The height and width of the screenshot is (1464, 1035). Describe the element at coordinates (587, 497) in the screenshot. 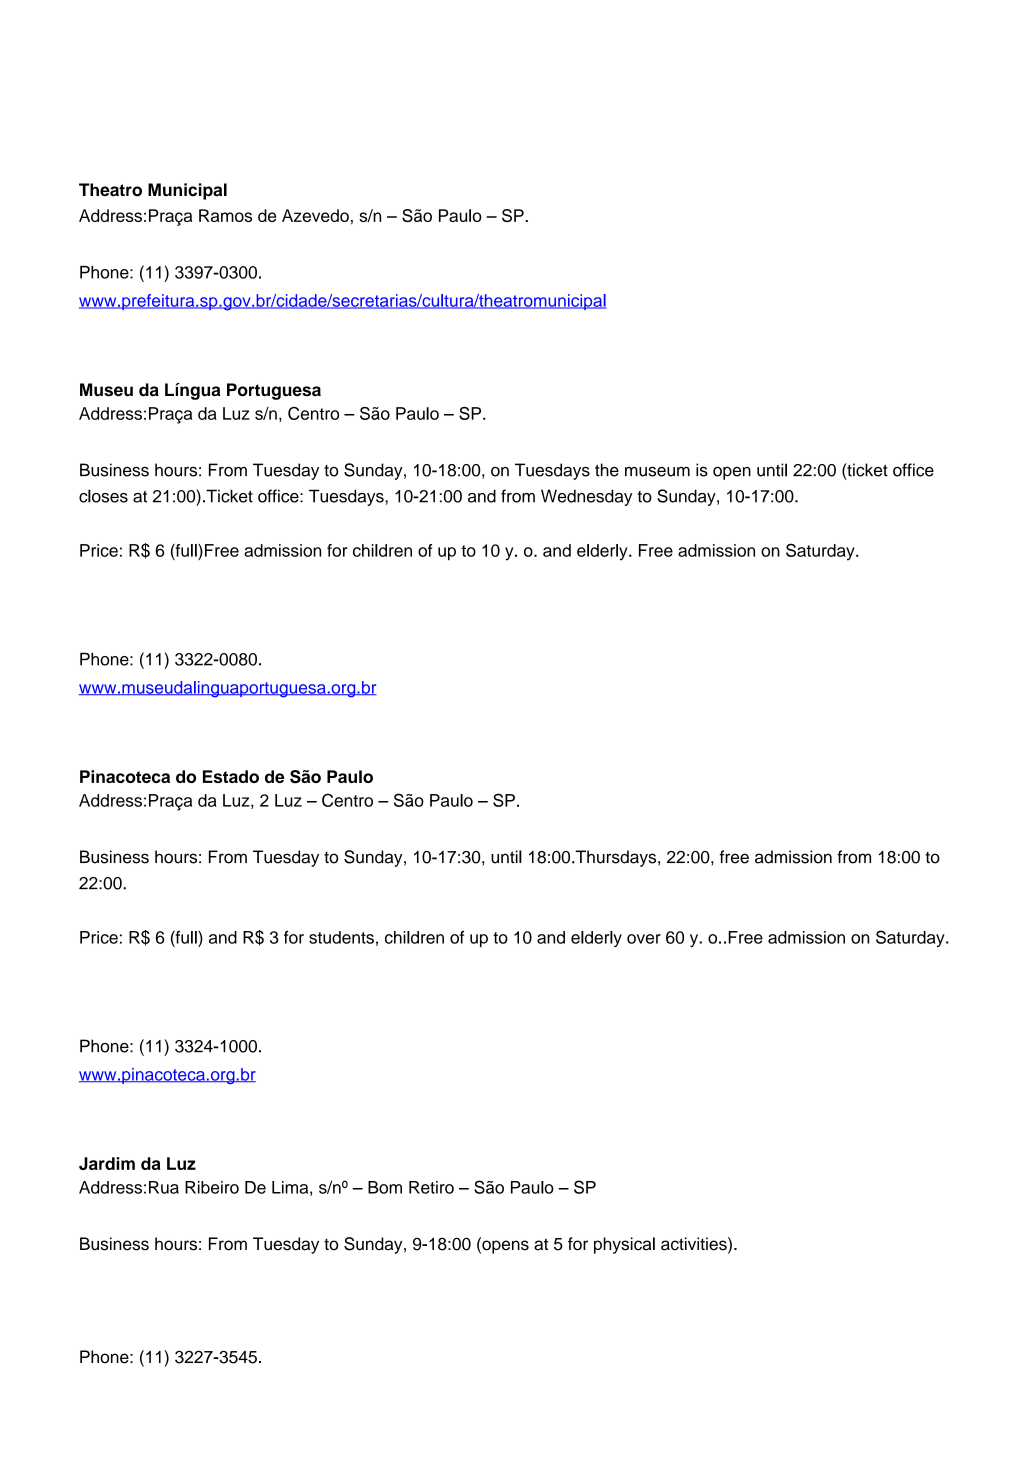

I see `Wednesday` at that location.
